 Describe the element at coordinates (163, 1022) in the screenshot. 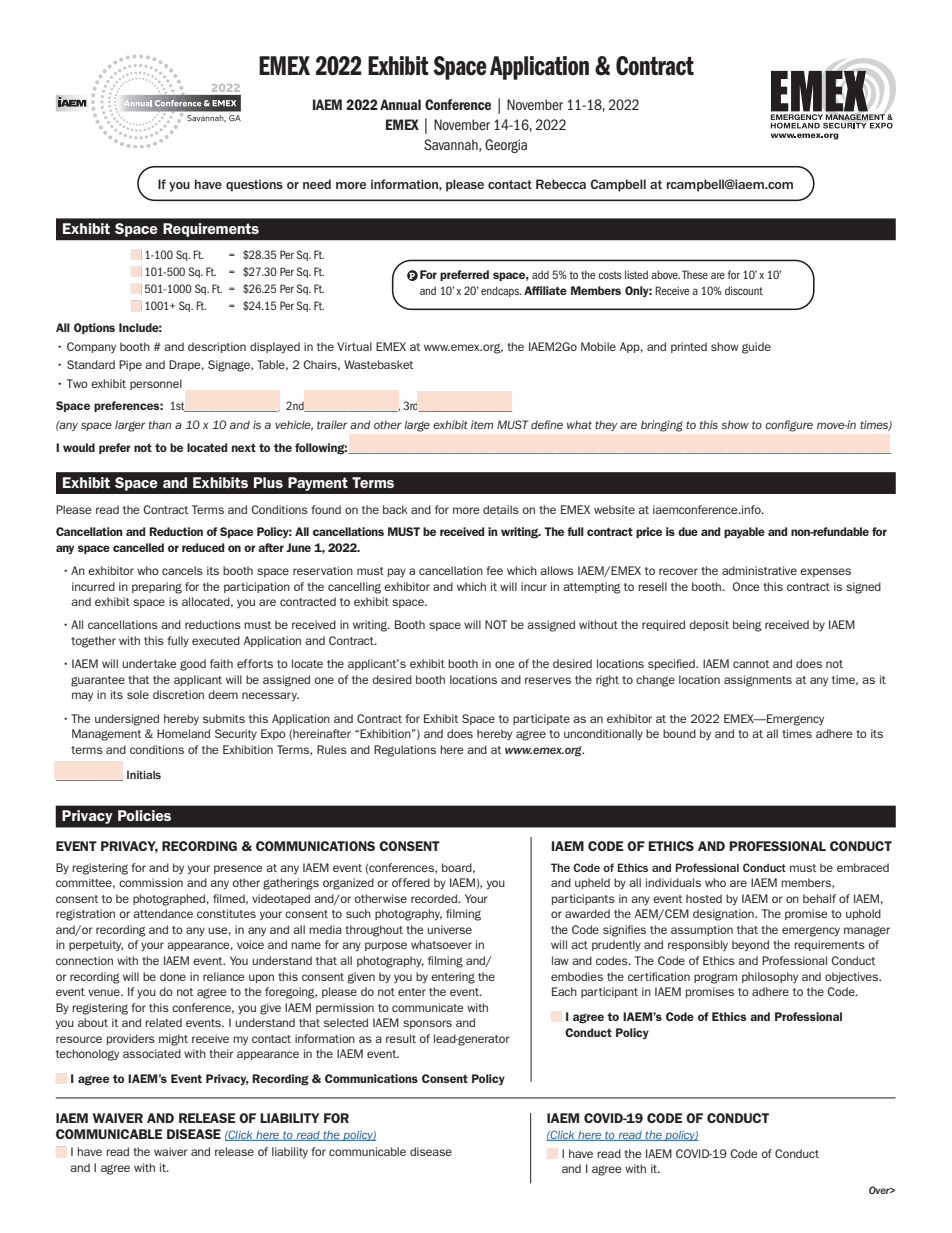

I see `related` at that location.
